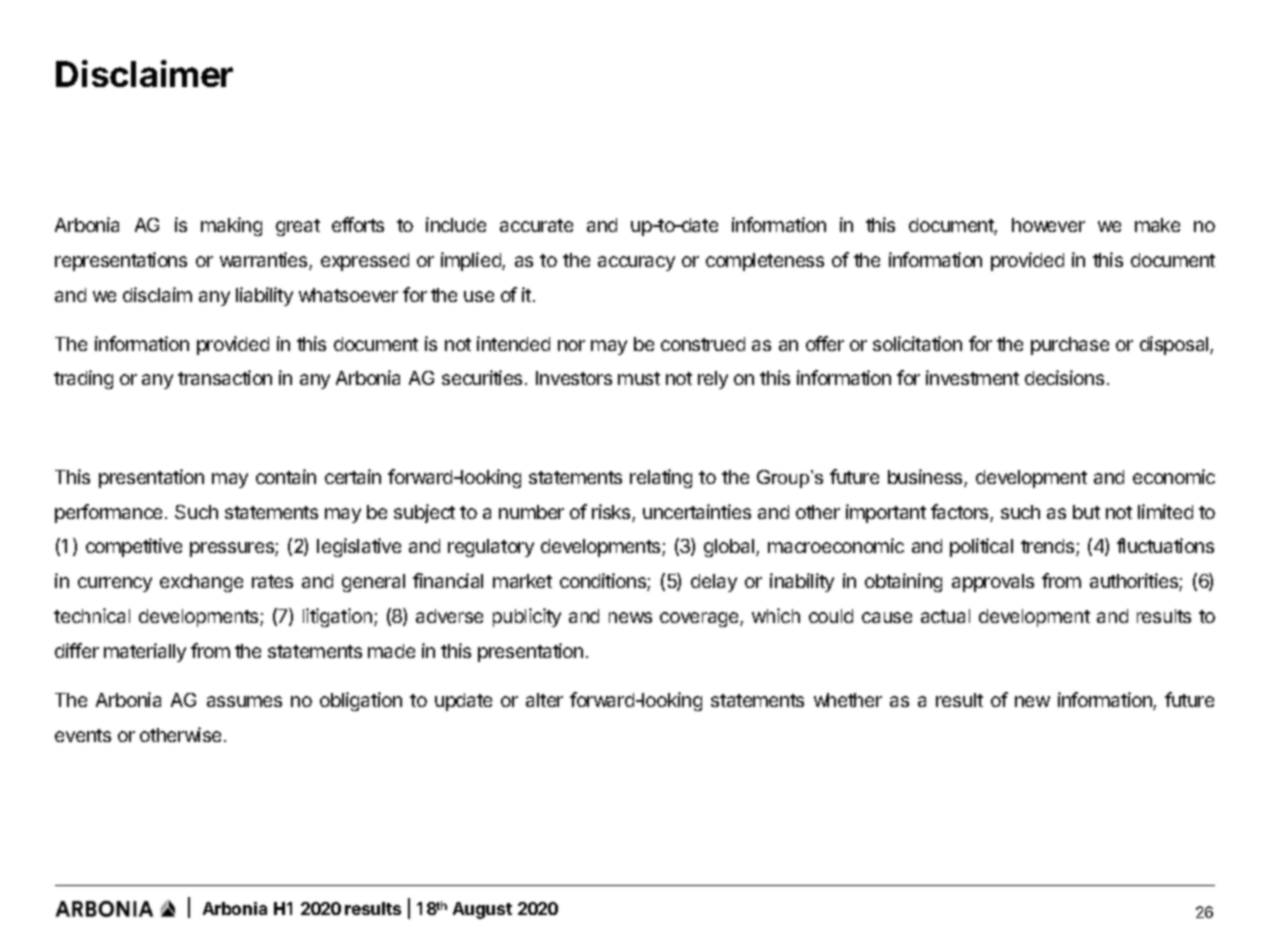 The image size is (1270, 952). I want to click on making, so click(231, 226).
